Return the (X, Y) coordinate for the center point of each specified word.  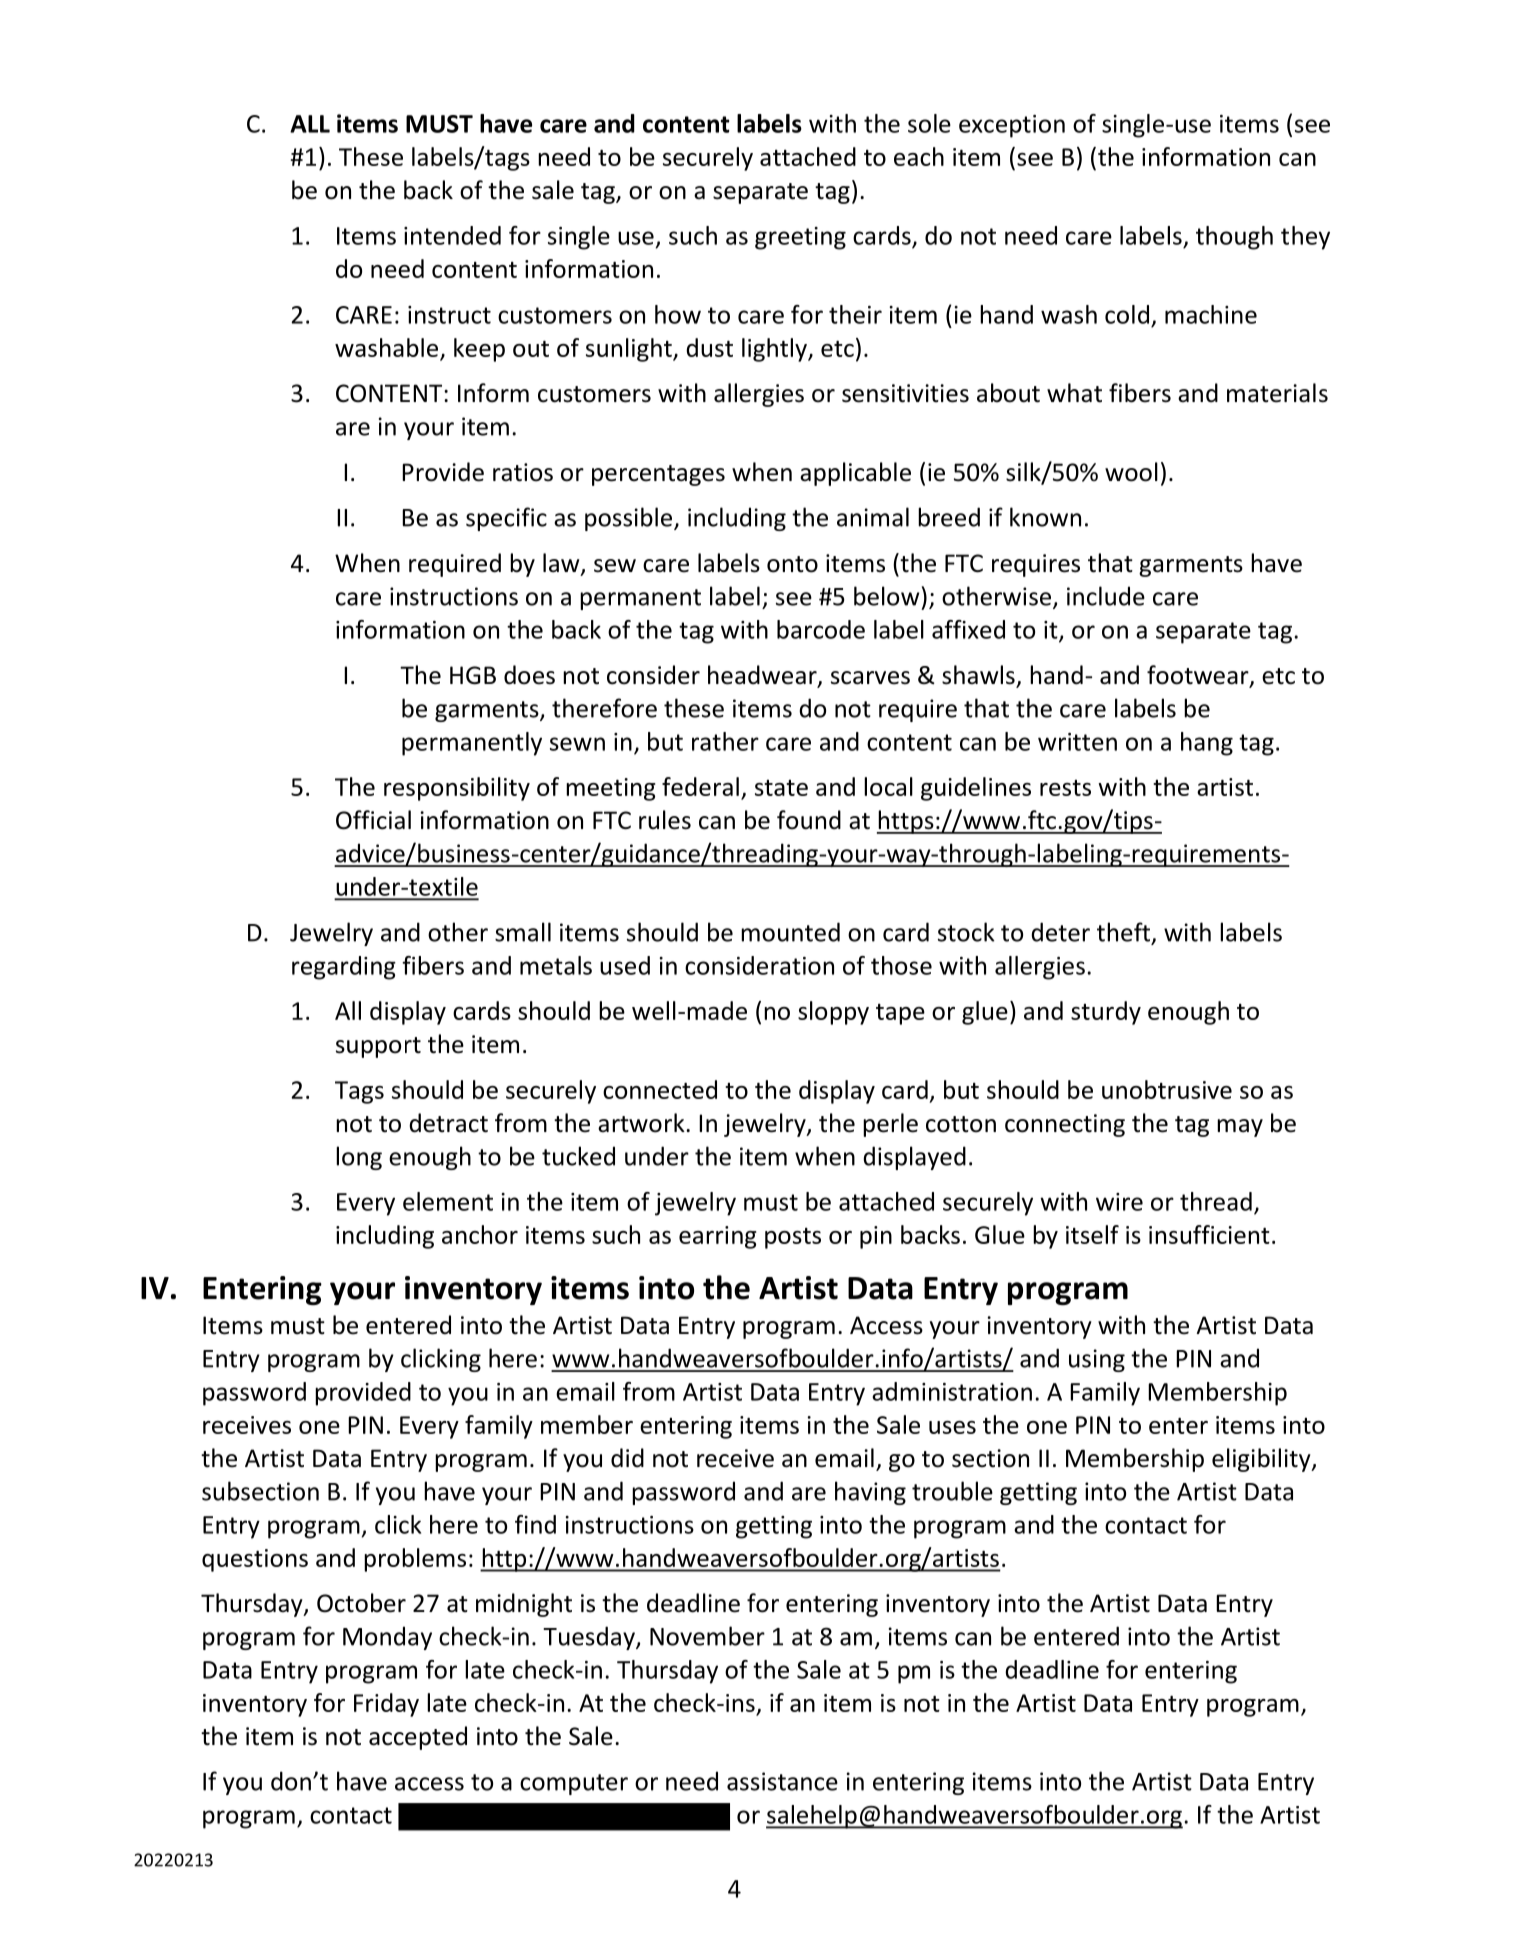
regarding (344, 968)
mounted (790, 932)
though (1234, 238)
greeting (800, 238)
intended (452, 235)
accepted (418, 1738)
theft (1123, 932)
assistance (782, 1781)
